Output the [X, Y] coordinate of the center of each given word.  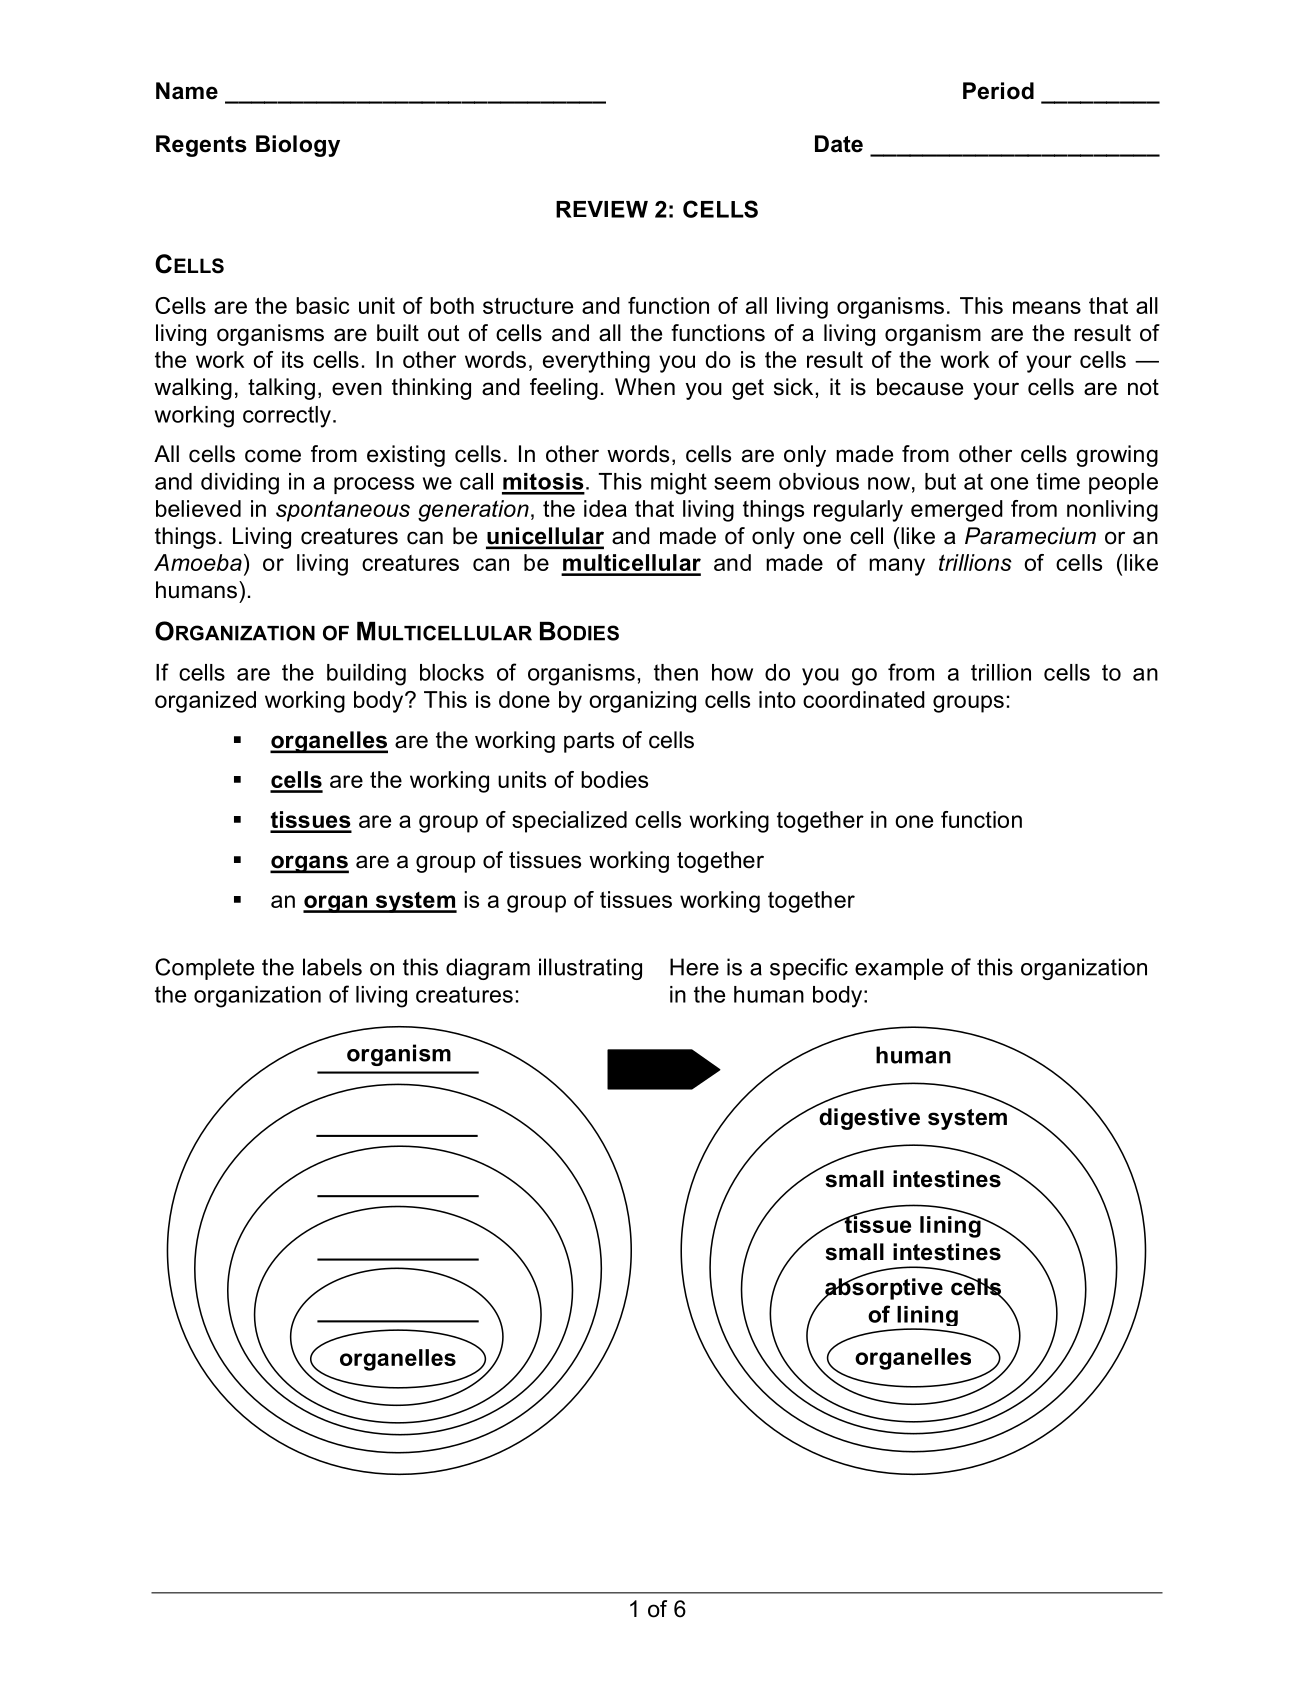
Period [998, 91]
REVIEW [602, 209]
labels [332, 967]
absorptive [883, 1288]
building [366, 675]
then [676, 672]
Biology [298, 146]
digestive [869, 1119]
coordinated [864, 699]
